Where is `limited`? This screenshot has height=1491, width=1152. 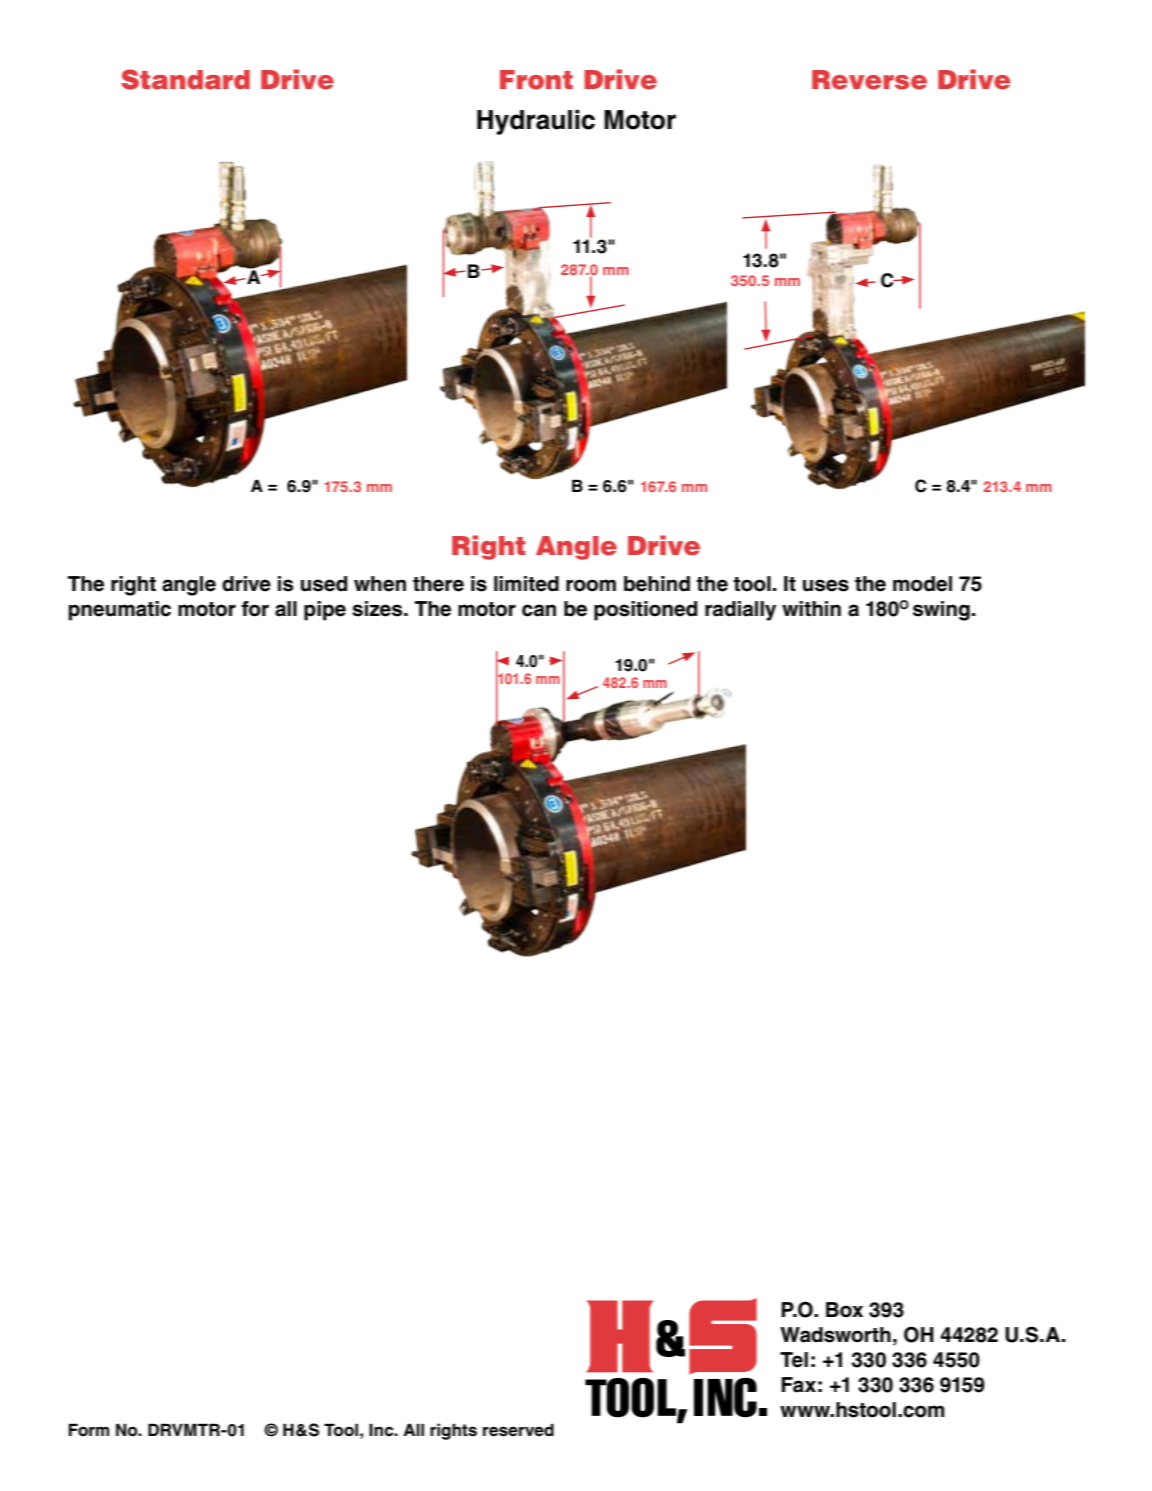 limited is located at coordinates (526, 584).
